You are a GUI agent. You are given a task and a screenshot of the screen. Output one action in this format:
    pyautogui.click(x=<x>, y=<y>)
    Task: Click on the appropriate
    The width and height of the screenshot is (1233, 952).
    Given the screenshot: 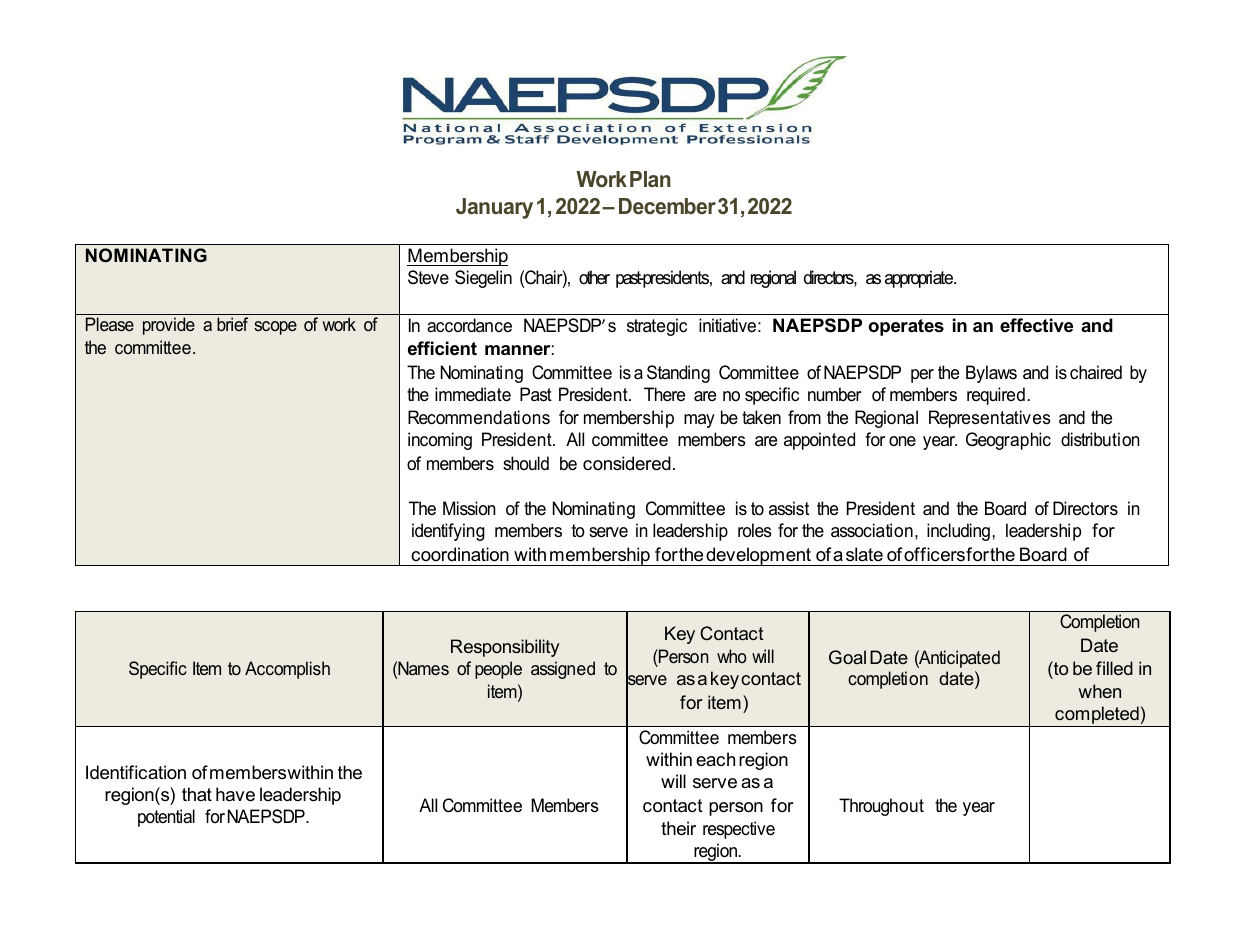 What is the action you would take?
    pyautogui.click(x=920, y=279)
